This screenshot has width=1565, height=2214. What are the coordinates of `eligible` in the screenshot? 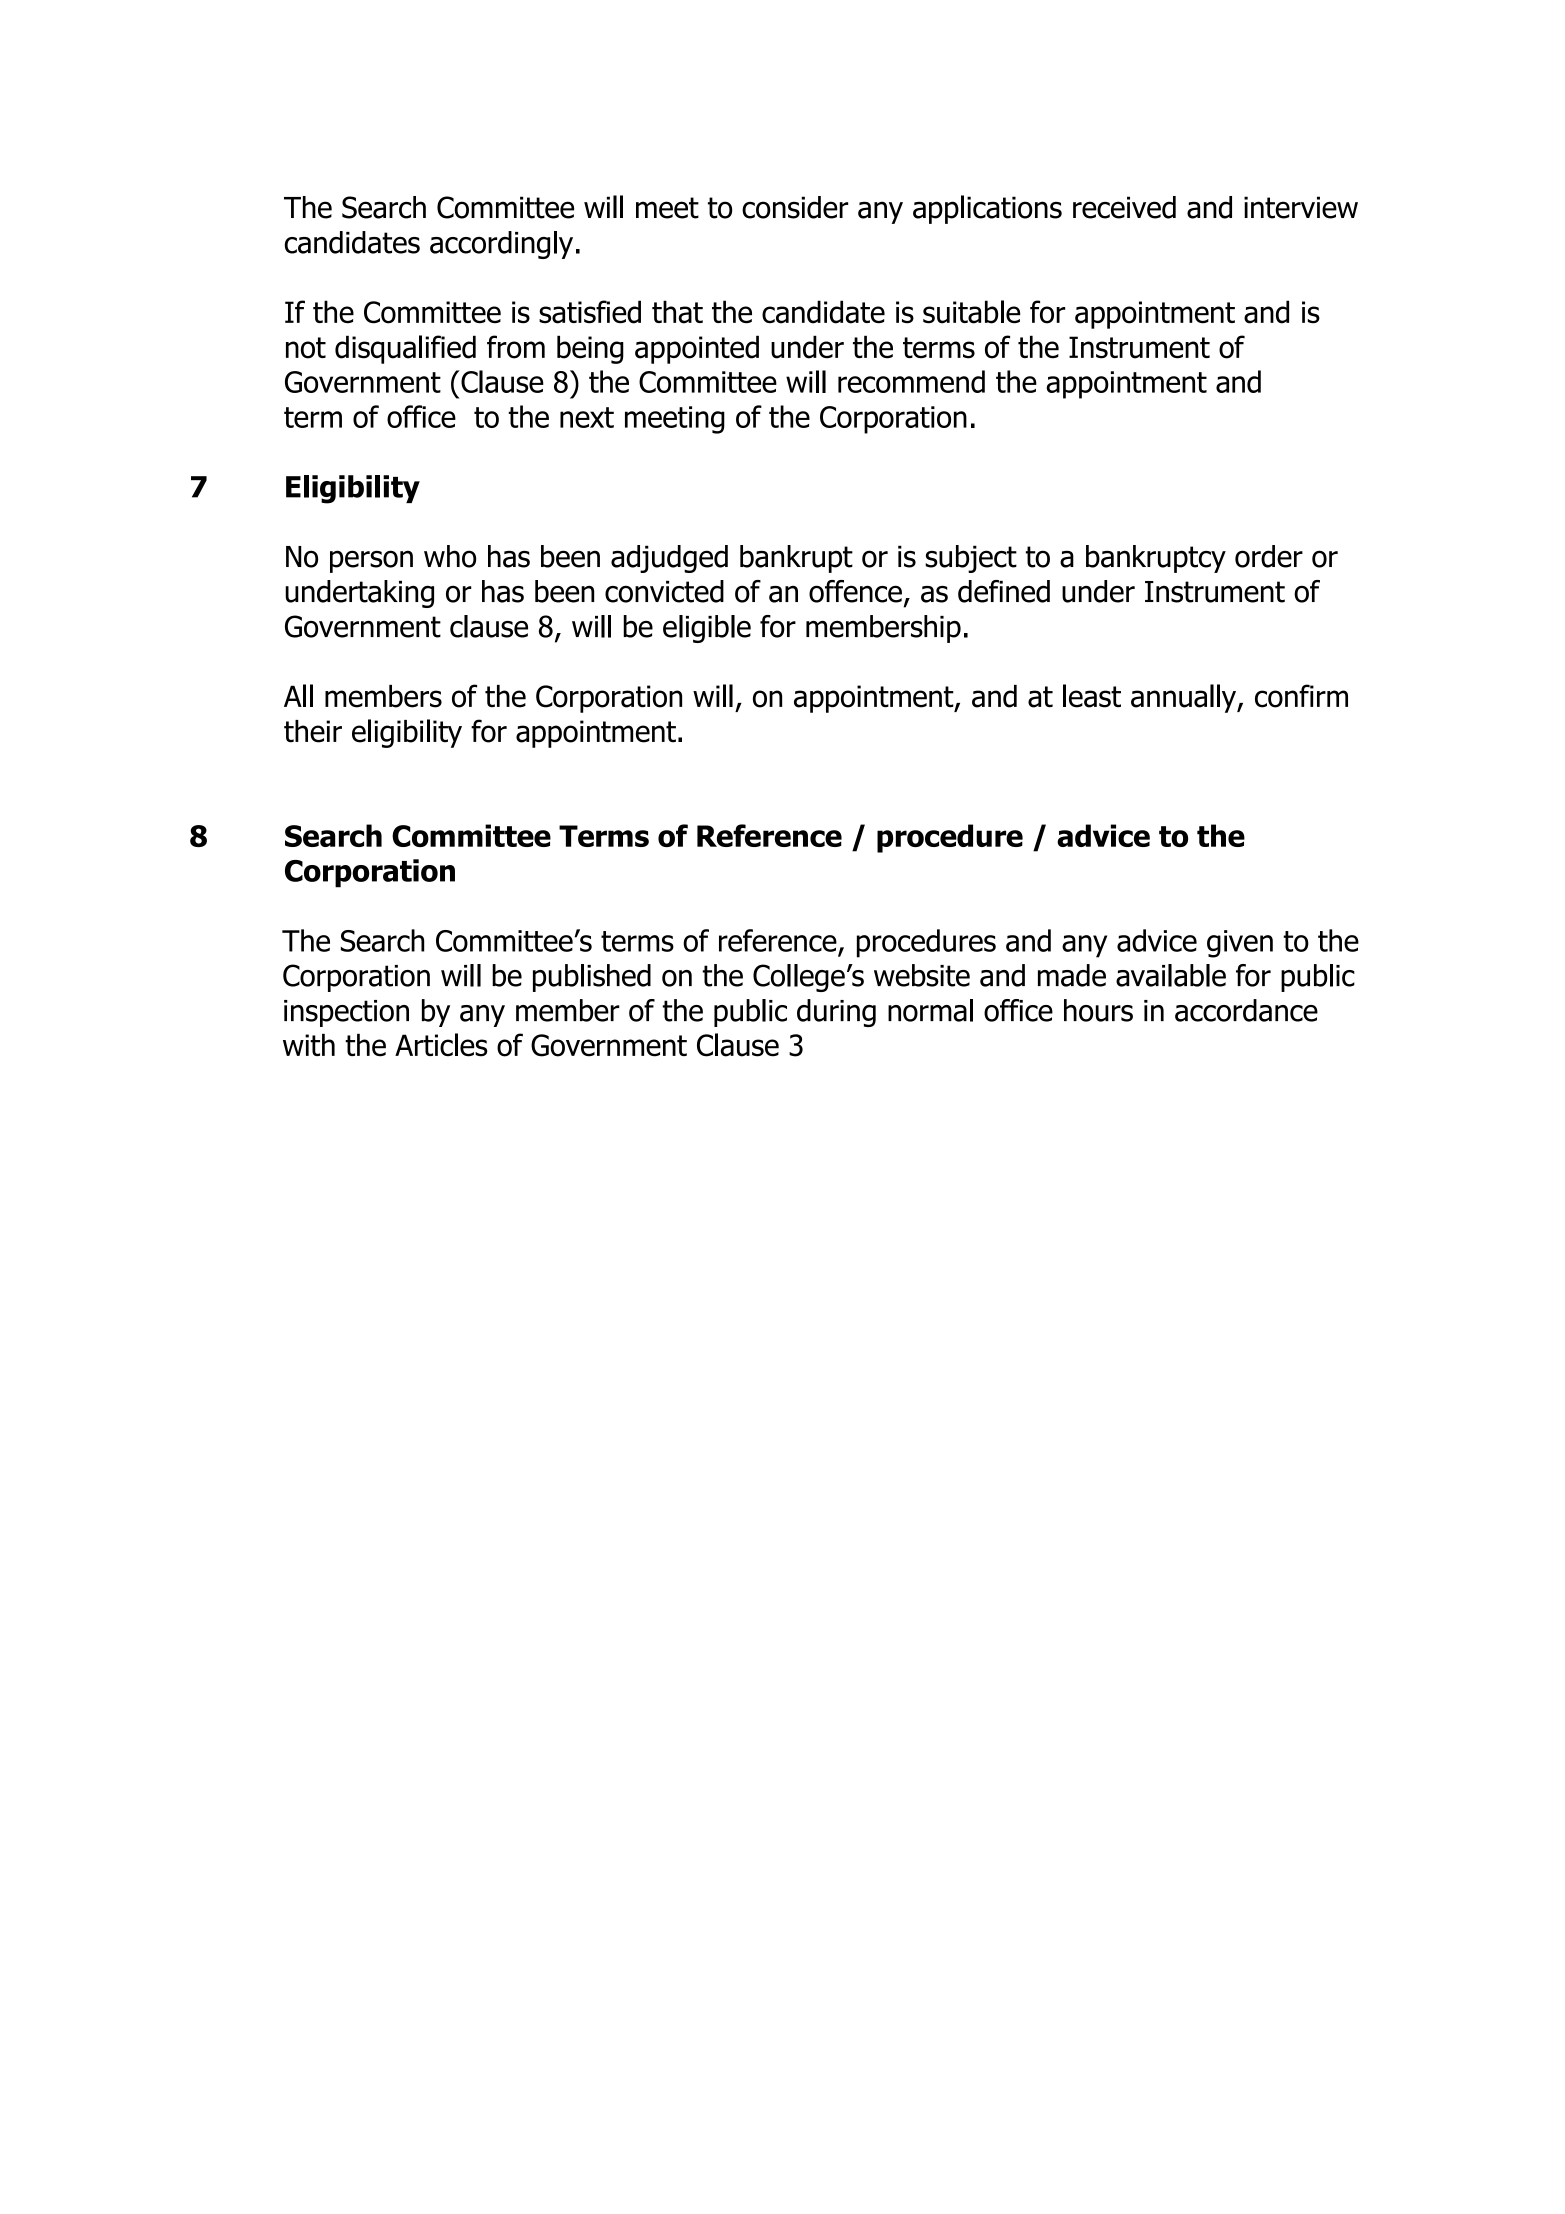 It's located at (707, 629).
